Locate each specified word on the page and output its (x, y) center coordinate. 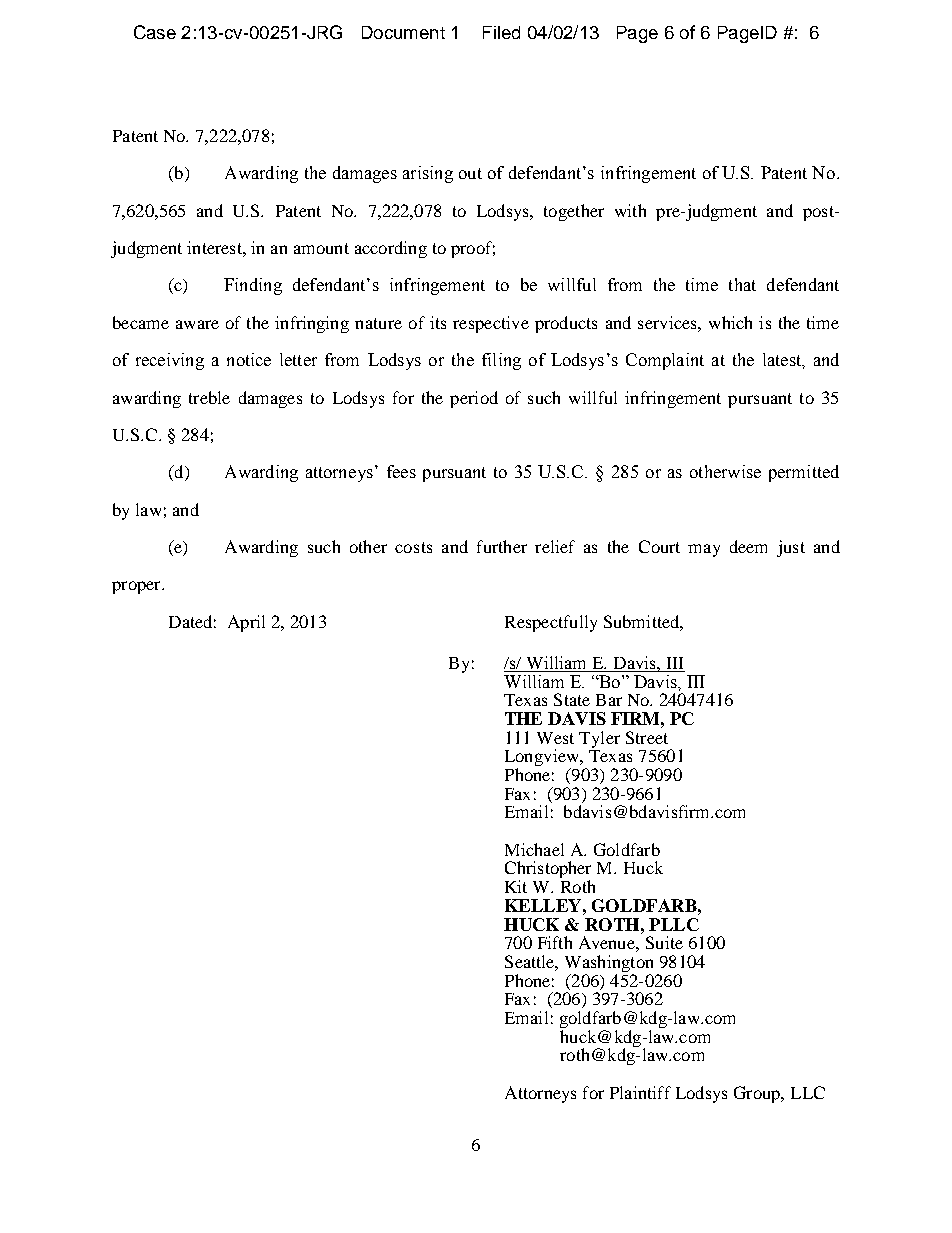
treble (209, 397)
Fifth (555, 942)
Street (647, 737)
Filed (501, 32)
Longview (543, 759)
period (474, 399)
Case (155, 32)
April (246, 623)
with (630, 210)
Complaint (665, 361)
